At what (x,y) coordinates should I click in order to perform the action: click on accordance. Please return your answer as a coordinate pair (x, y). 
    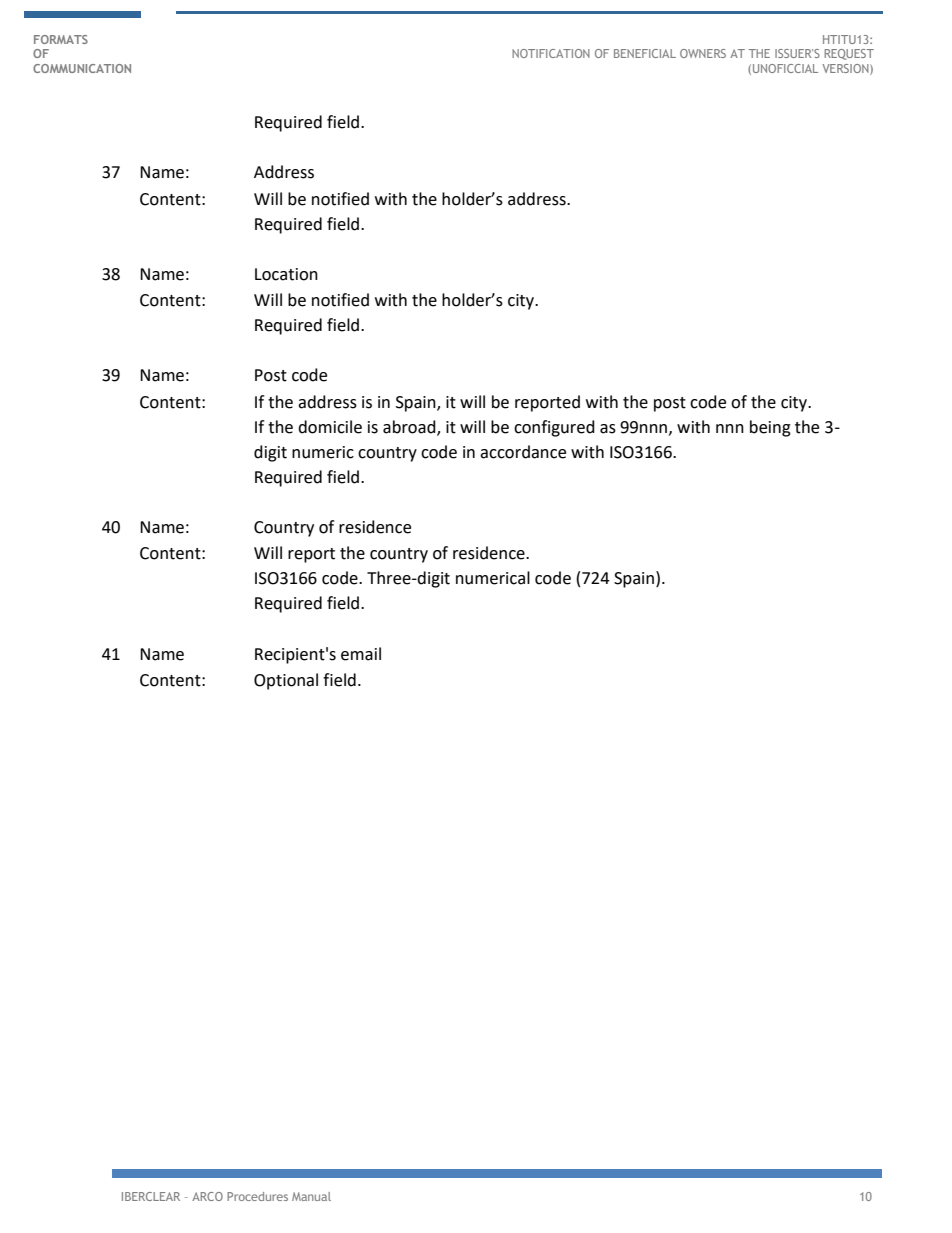
    Looking at the image, I should click on (523, 452).
